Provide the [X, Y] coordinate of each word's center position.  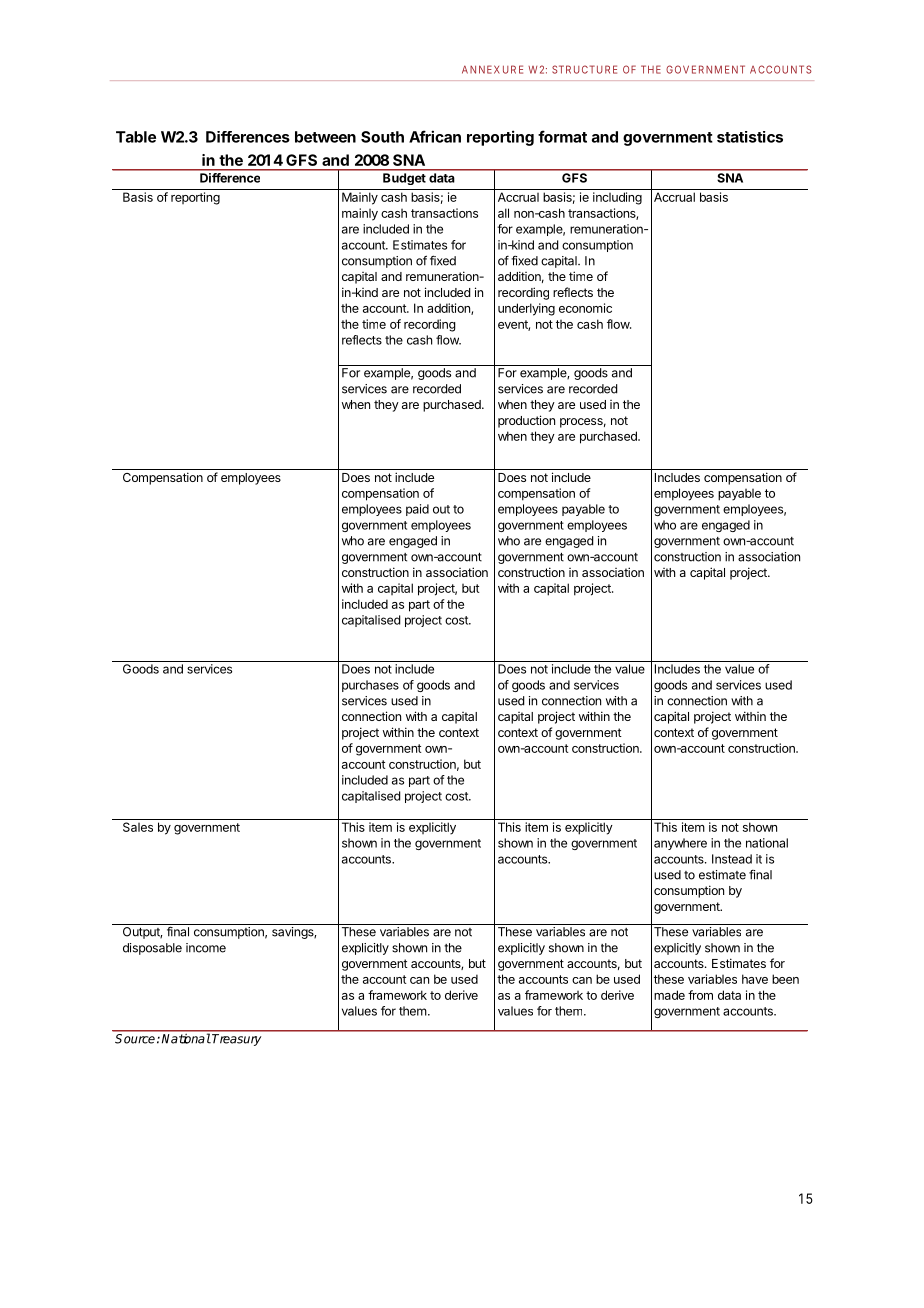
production [526, 421]
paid [417, 510]
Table [136, 137]
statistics [750, 137]
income [206, 948]
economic [585, 308]
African [435, 136]
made [669, 995]
